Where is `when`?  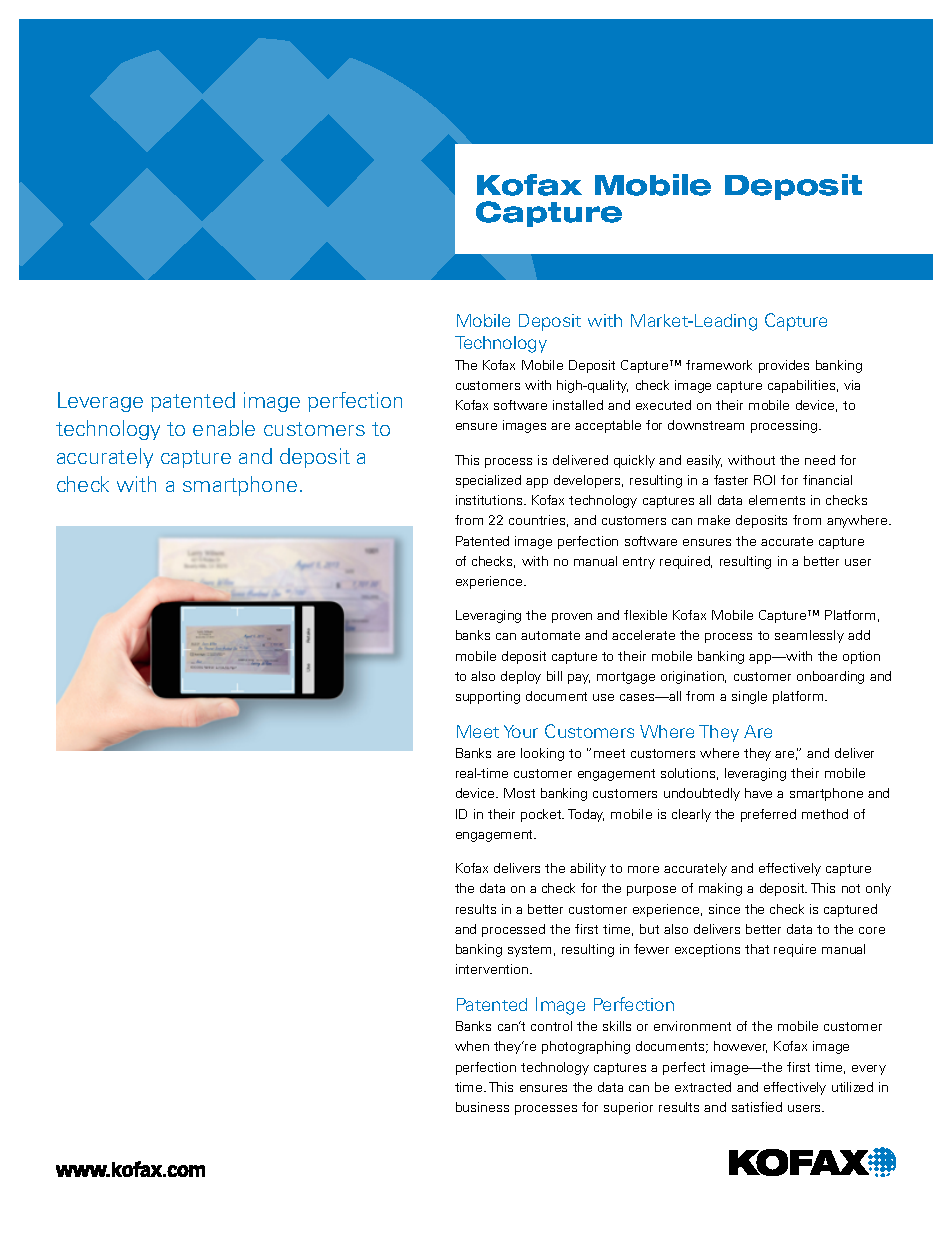 when is located at coordinates (472, 1046).
